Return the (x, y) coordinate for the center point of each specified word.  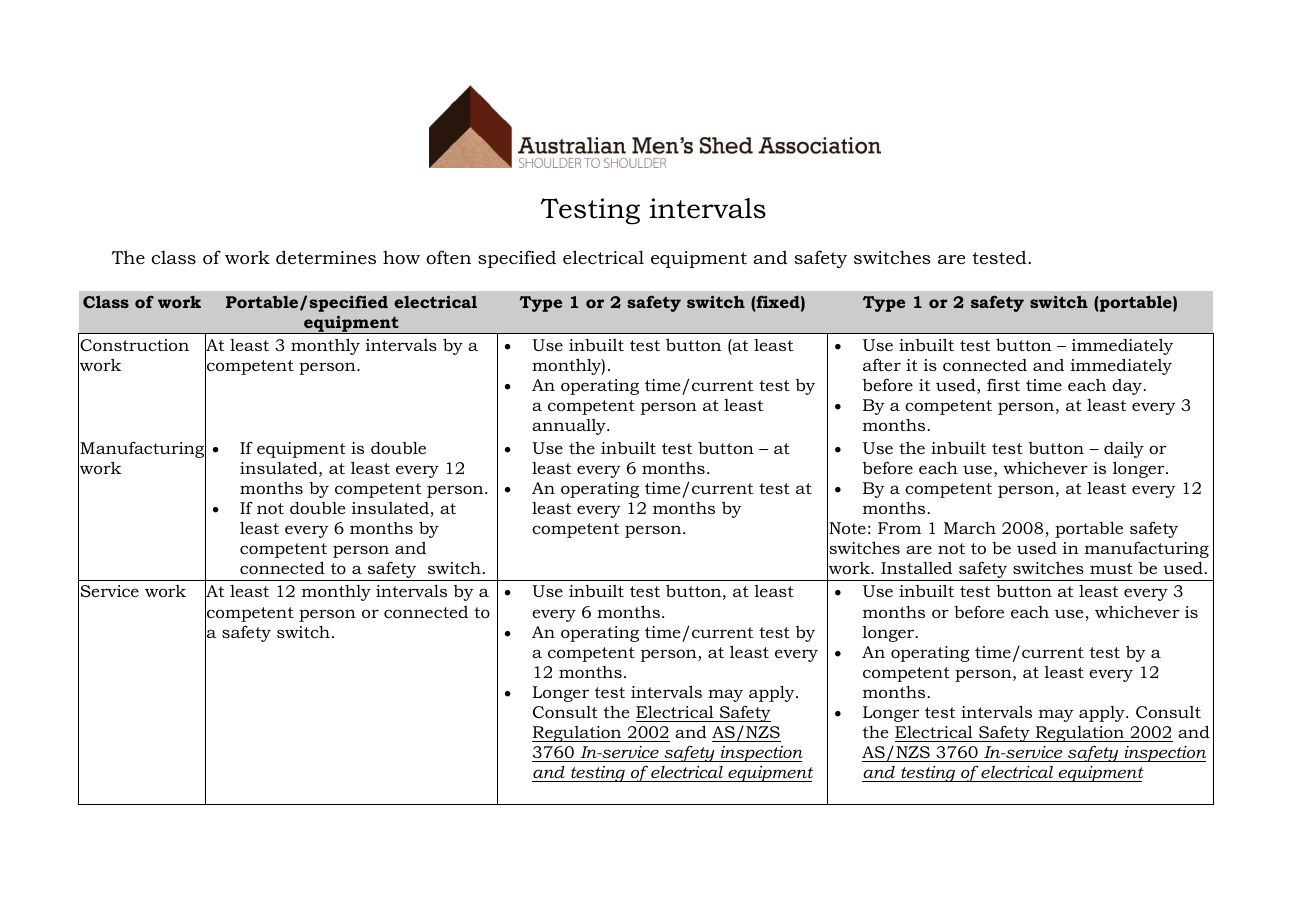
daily (1124, 450)
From (899, 528)
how (401, 257)
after (882, 364)
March (970, 528)
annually (570, 427)
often (448, 257)
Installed (916, 568)
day (1128, 387)
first (1003, 384)
